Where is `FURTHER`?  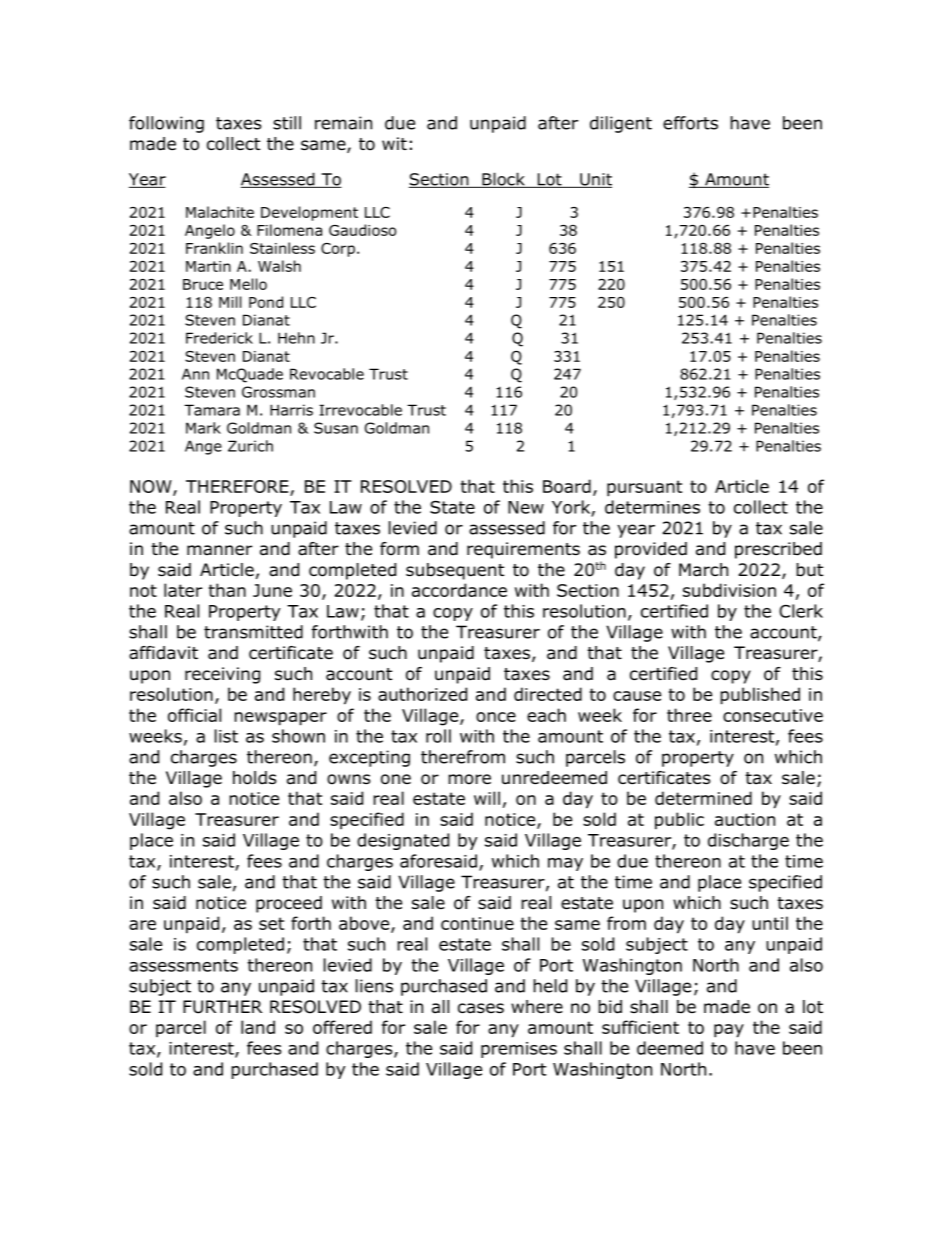 FURTHER is located at coordinates (222, 1007).
